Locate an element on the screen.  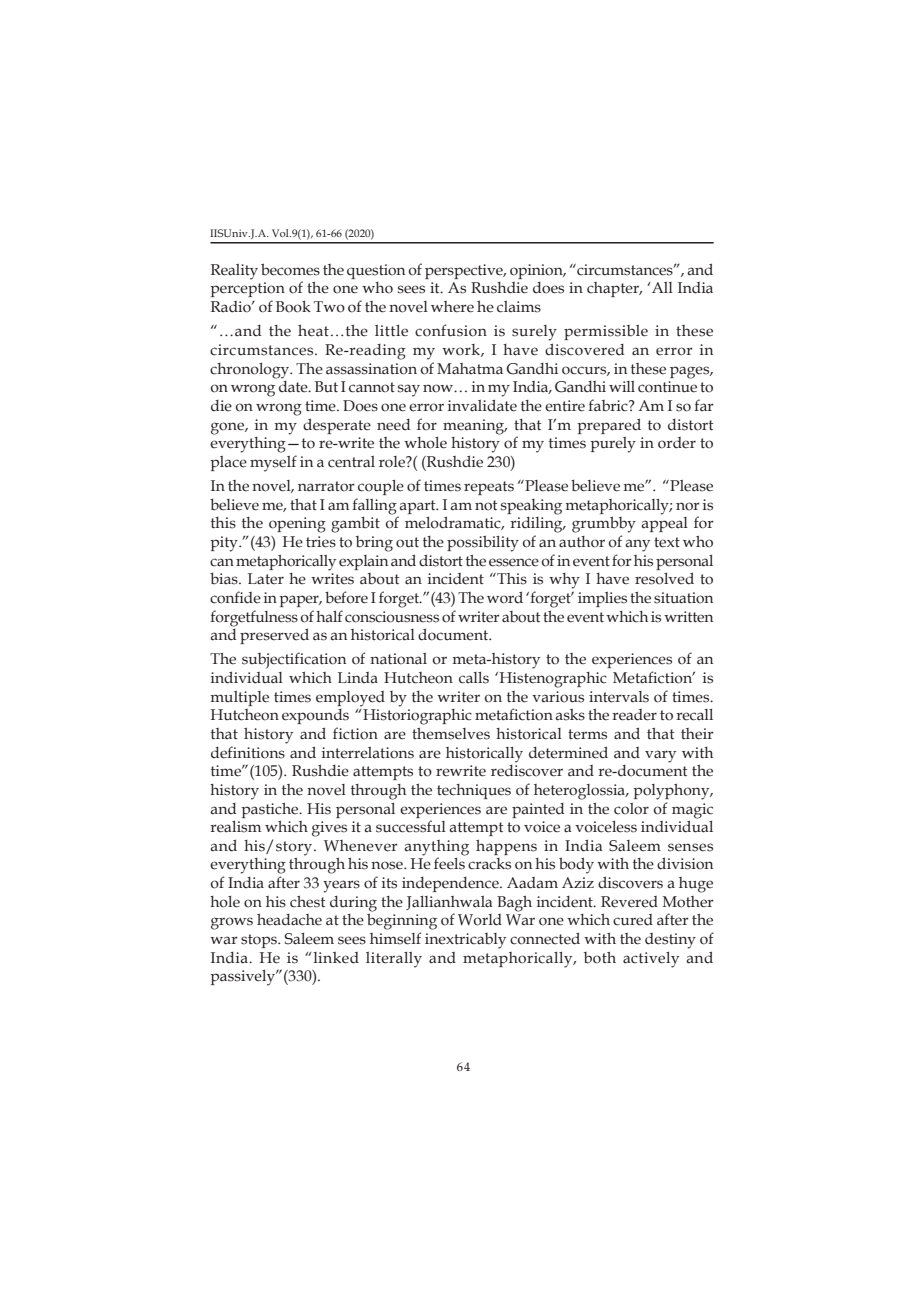
vary is located at coordinates (660, 756).
